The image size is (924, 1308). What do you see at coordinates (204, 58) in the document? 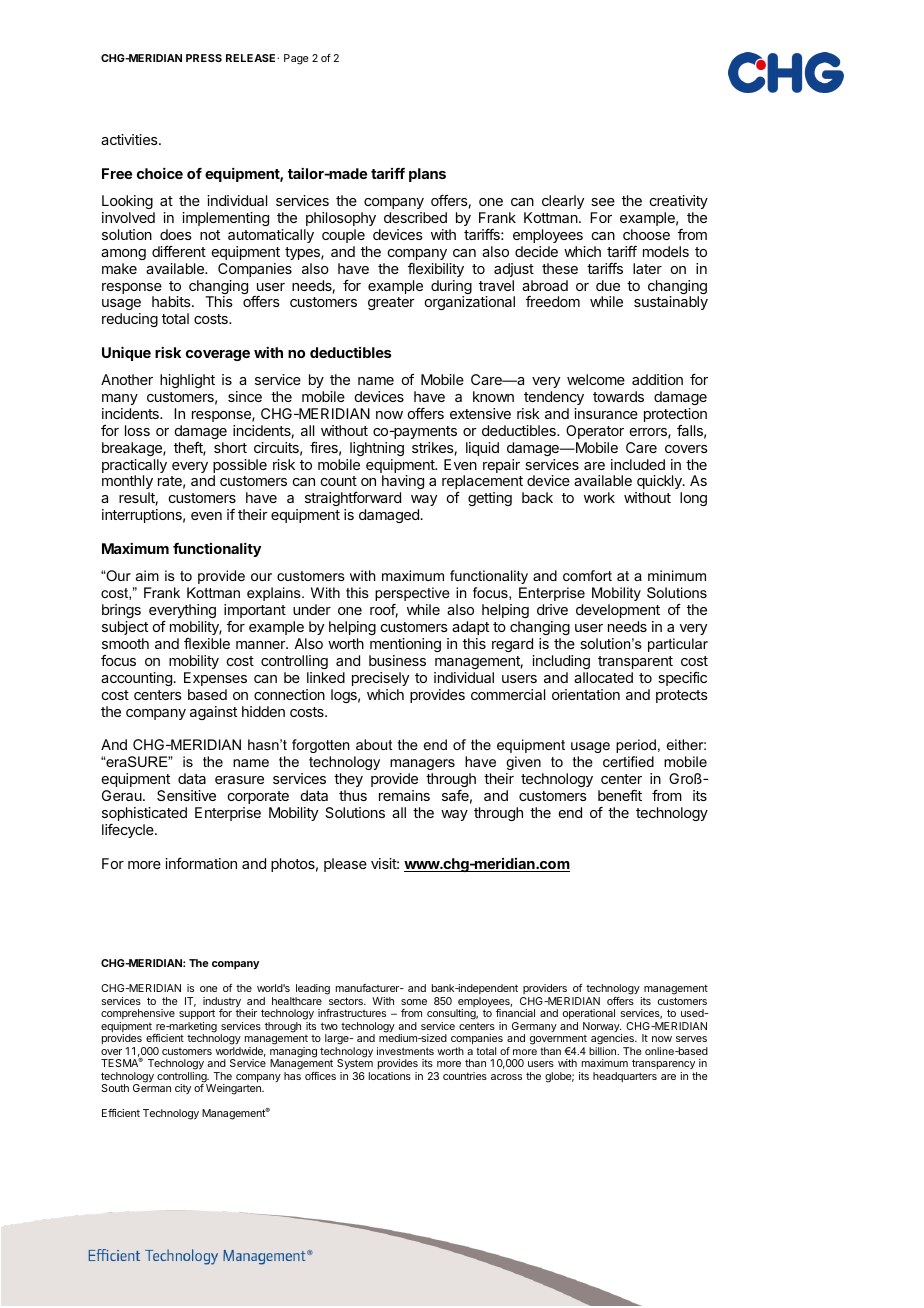
I see `PRESS` at bounding box center [204, 58].
